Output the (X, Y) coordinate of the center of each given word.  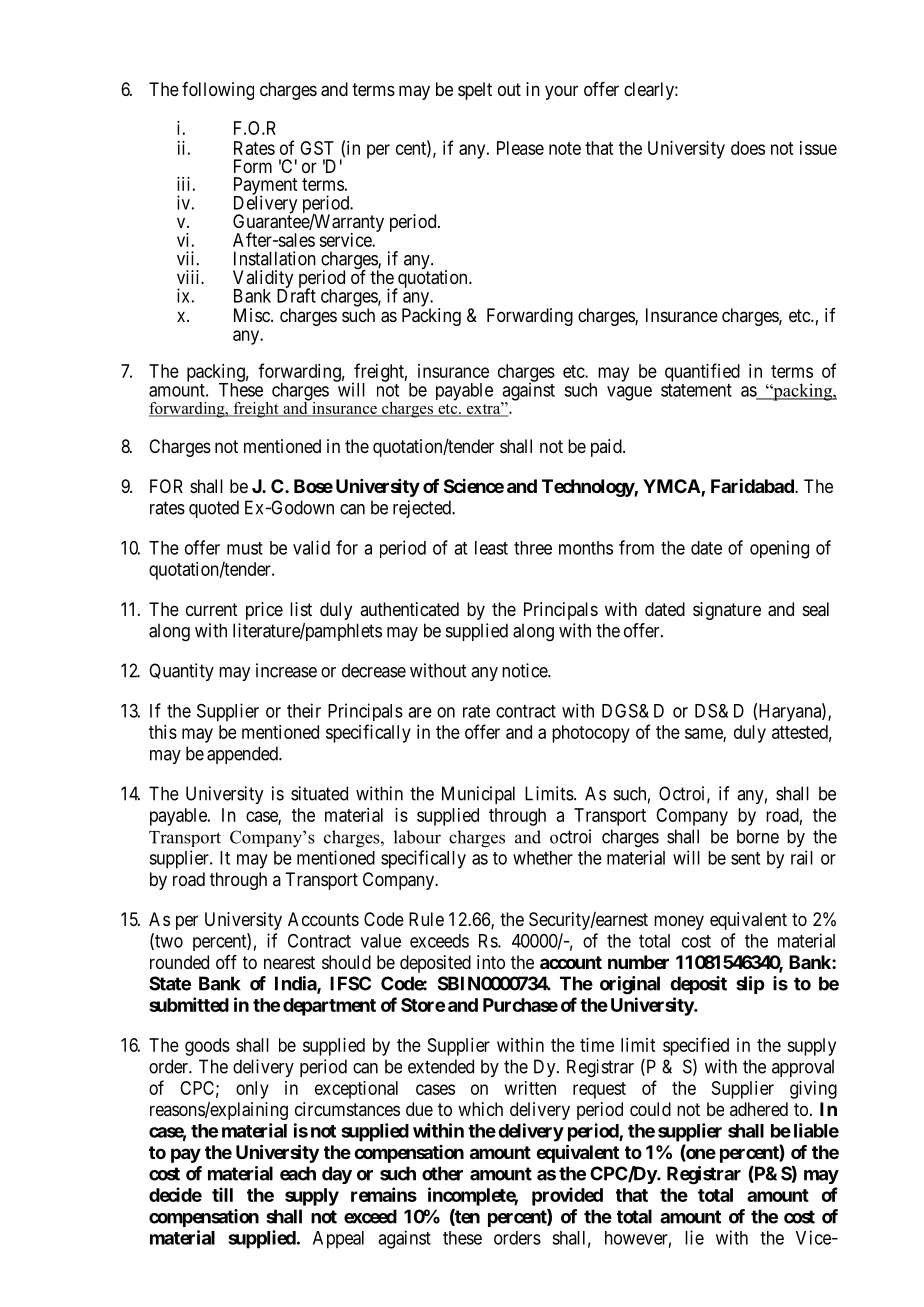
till (222, 1194)
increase (286, 670)
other (442, 1173)
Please (520, 148)
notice (525, 670)
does (748, 148)
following (218, 91)
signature (727, 611)
